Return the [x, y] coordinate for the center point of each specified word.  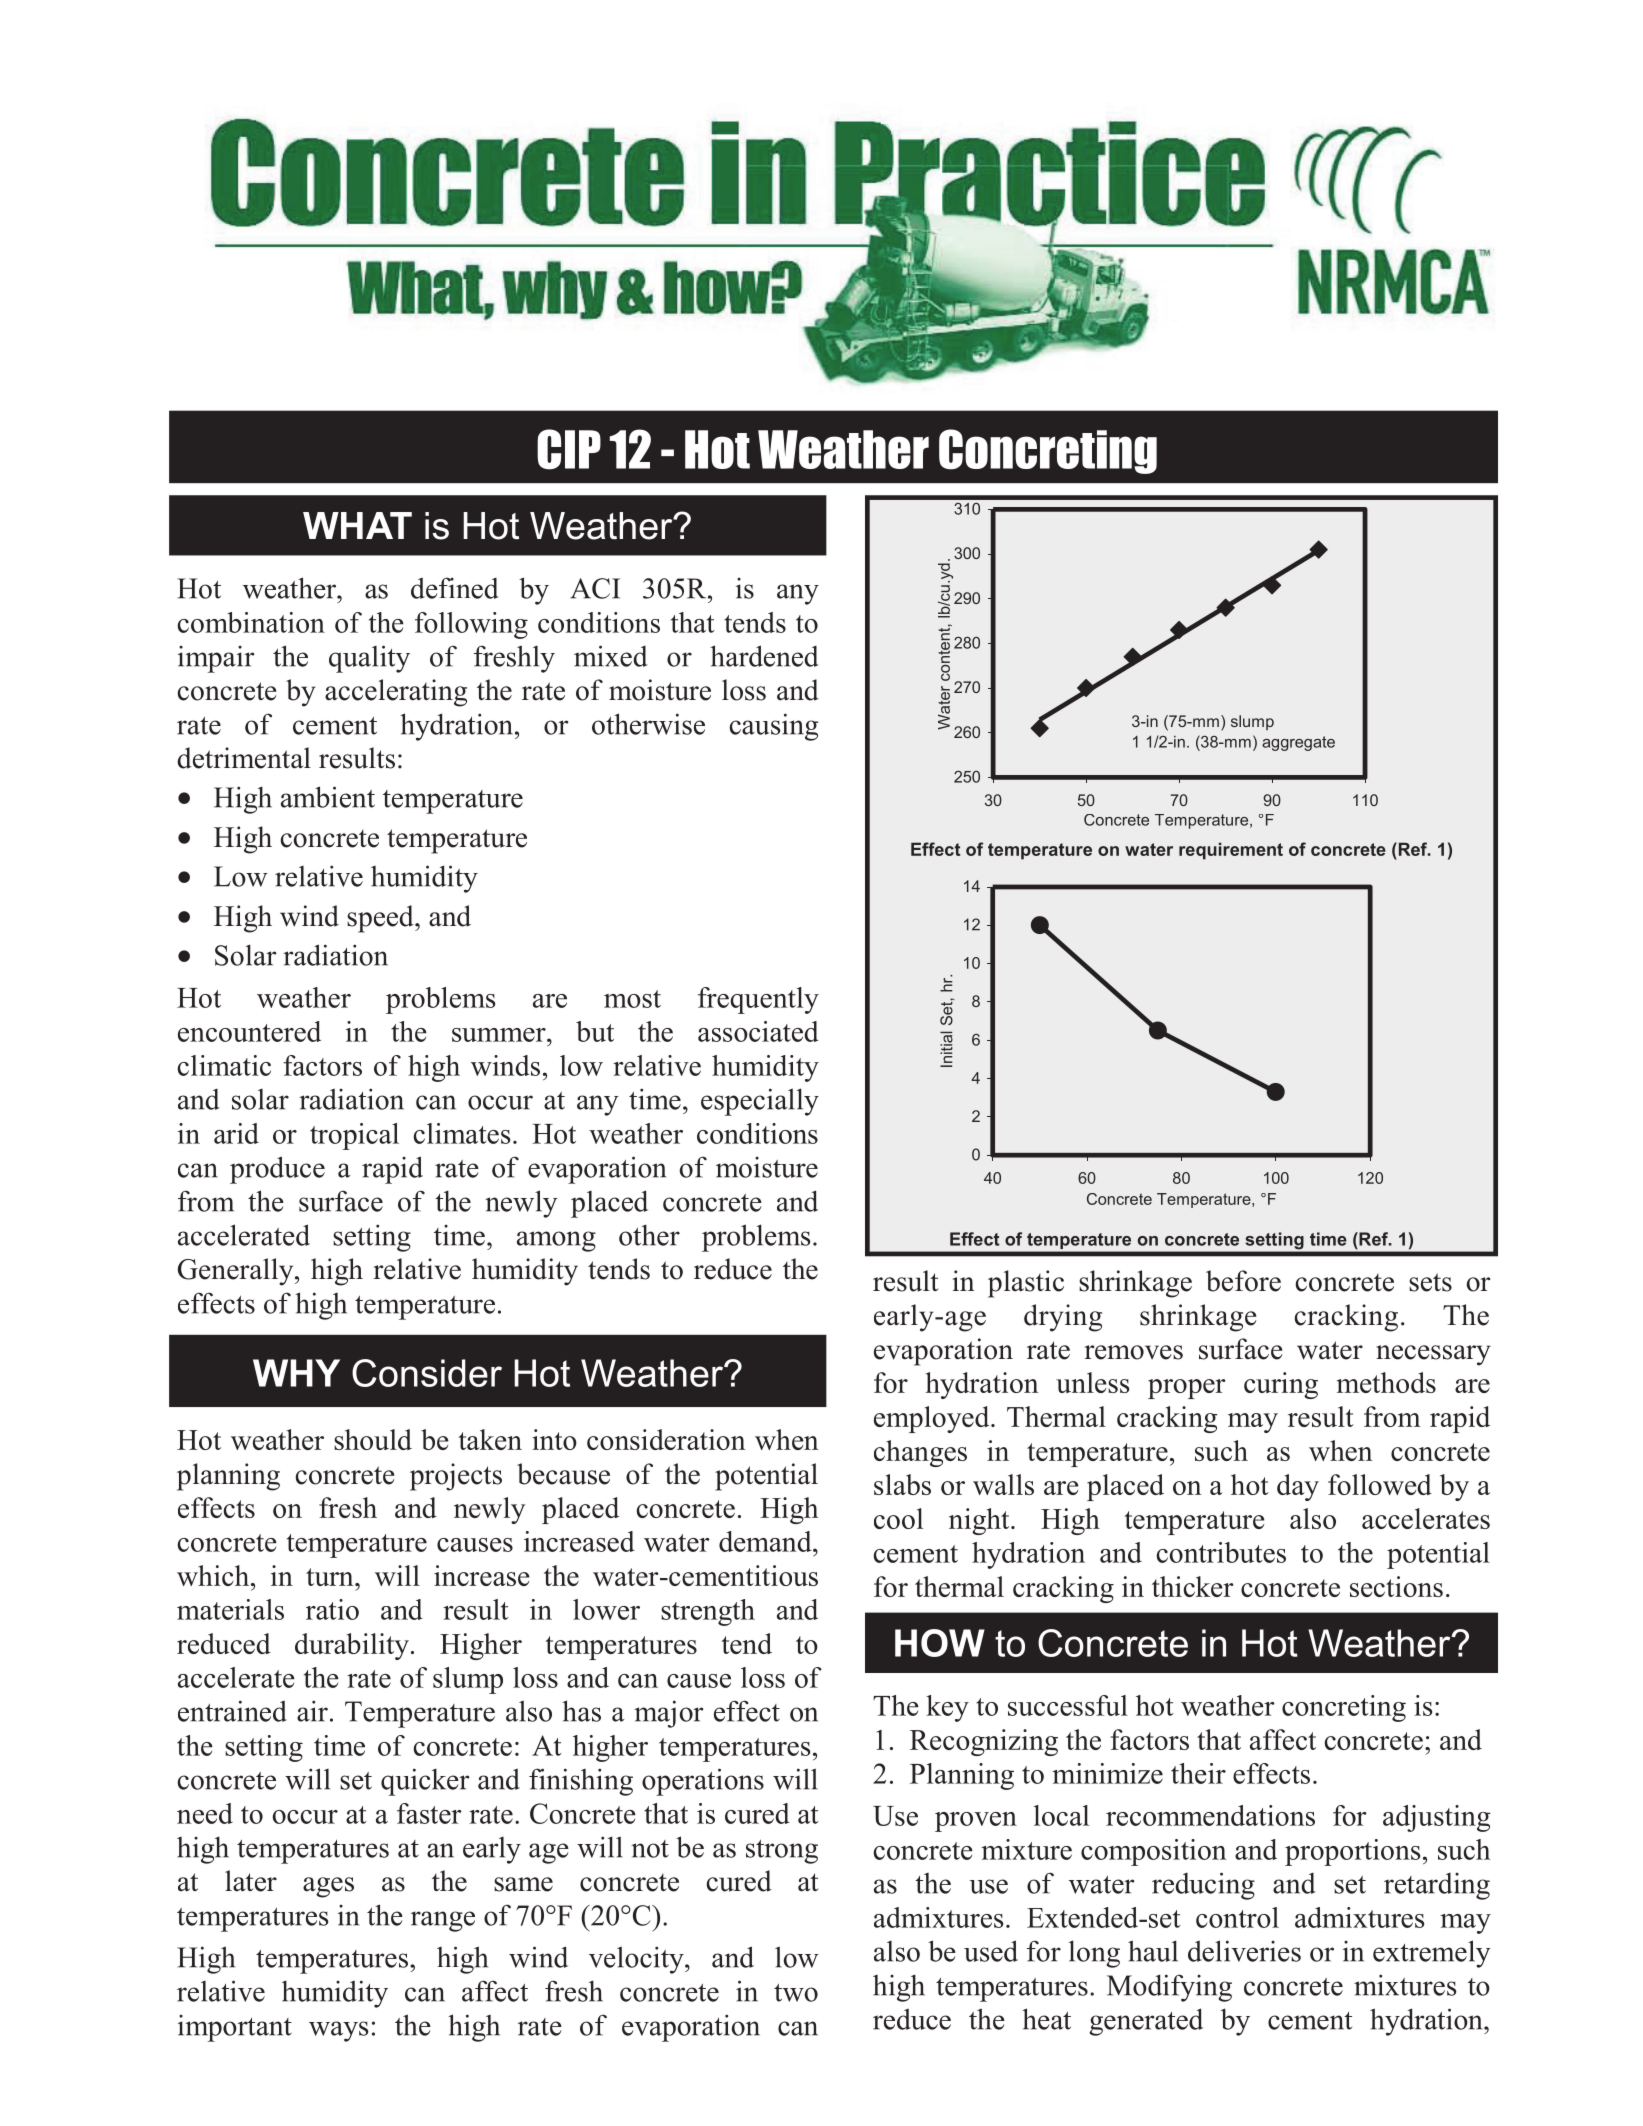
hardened [764, 656]
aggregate [1298, 743]
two [796, 1993]
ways [338, 2031]
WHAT [357, 525]
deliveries [1244, 1951]
